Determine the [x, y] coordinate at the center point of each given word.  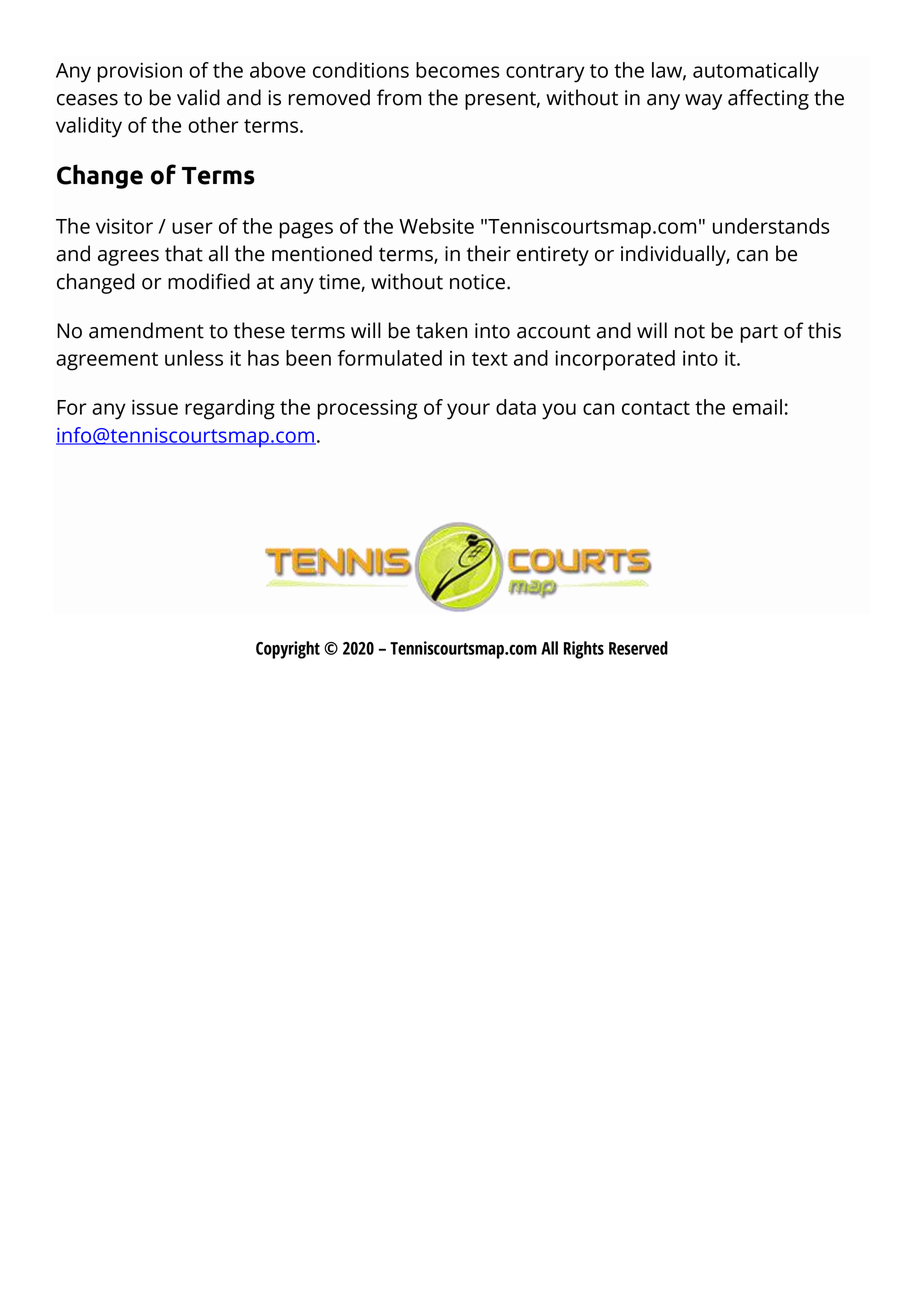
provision [140, 72]
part [759, 334]
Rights [584, 650]
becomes [458, 70]
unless [194, 358]
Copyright [288, 650]
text [490, 359]
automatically [756, 72]
